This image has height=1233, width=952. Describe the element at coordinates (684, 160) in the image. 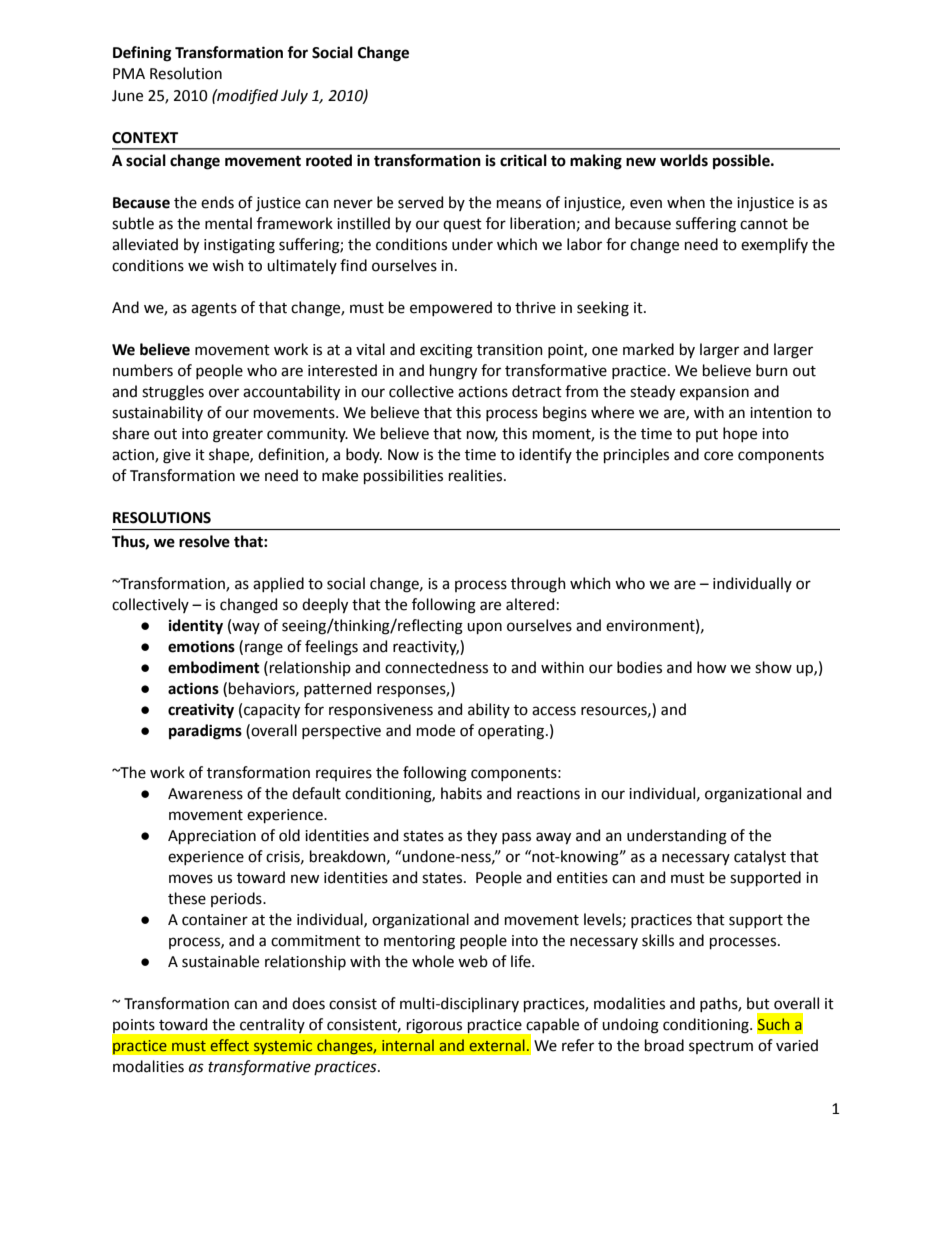

I see `worlds` at that location.
